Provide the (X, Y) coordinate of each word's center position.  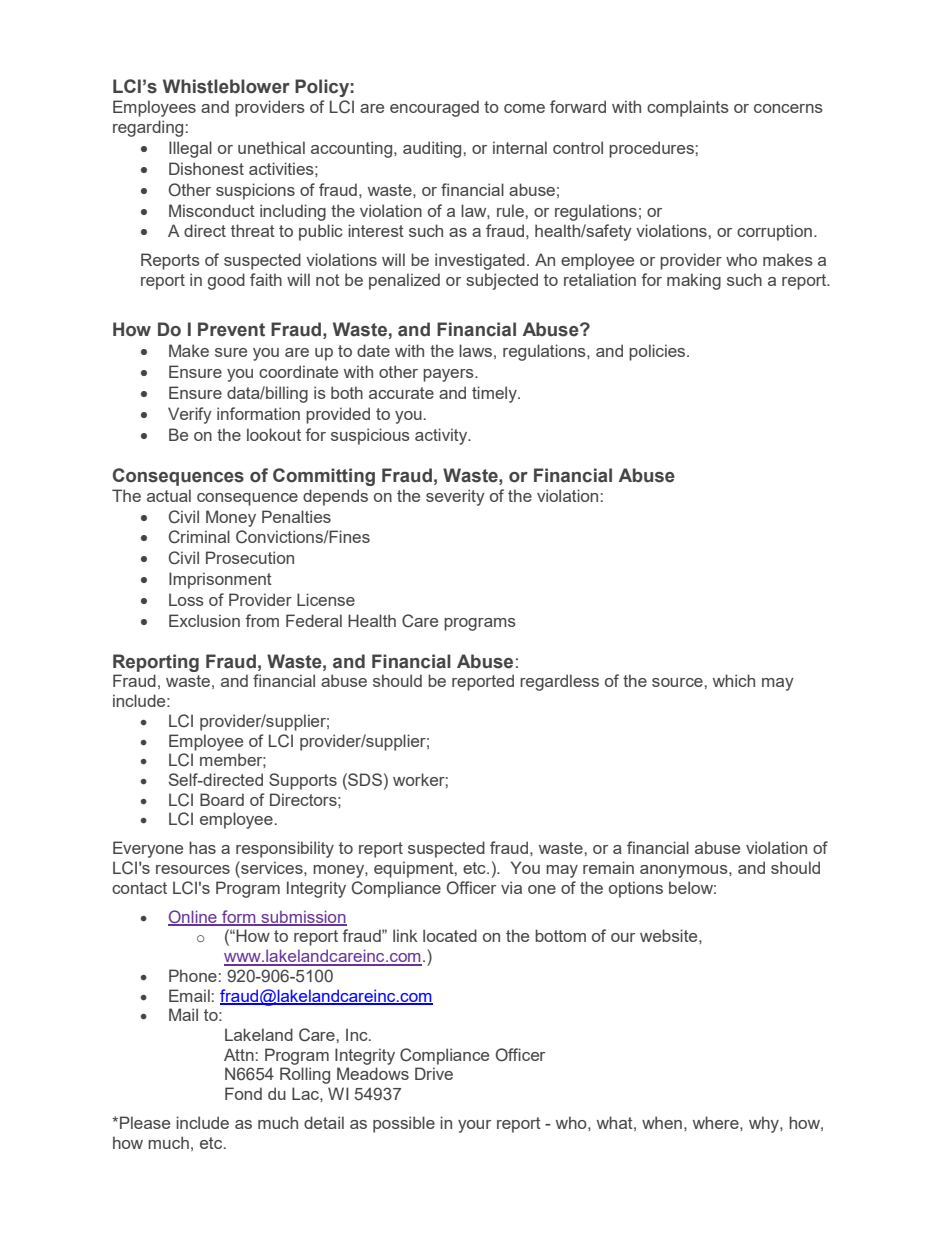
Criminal (199, 537)
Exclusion (204, 620)
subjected (502, 281)
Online (193, 917)
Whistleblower (226, 86)
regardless (559, 682)
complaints (688, 108)
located (450, 935)
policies (658, 352)
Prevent (231, 329)
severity (455, 497)
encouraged (434, 108)
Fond (243, 1093)
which (734, 680)
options (636, 889)
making (694, 281)
